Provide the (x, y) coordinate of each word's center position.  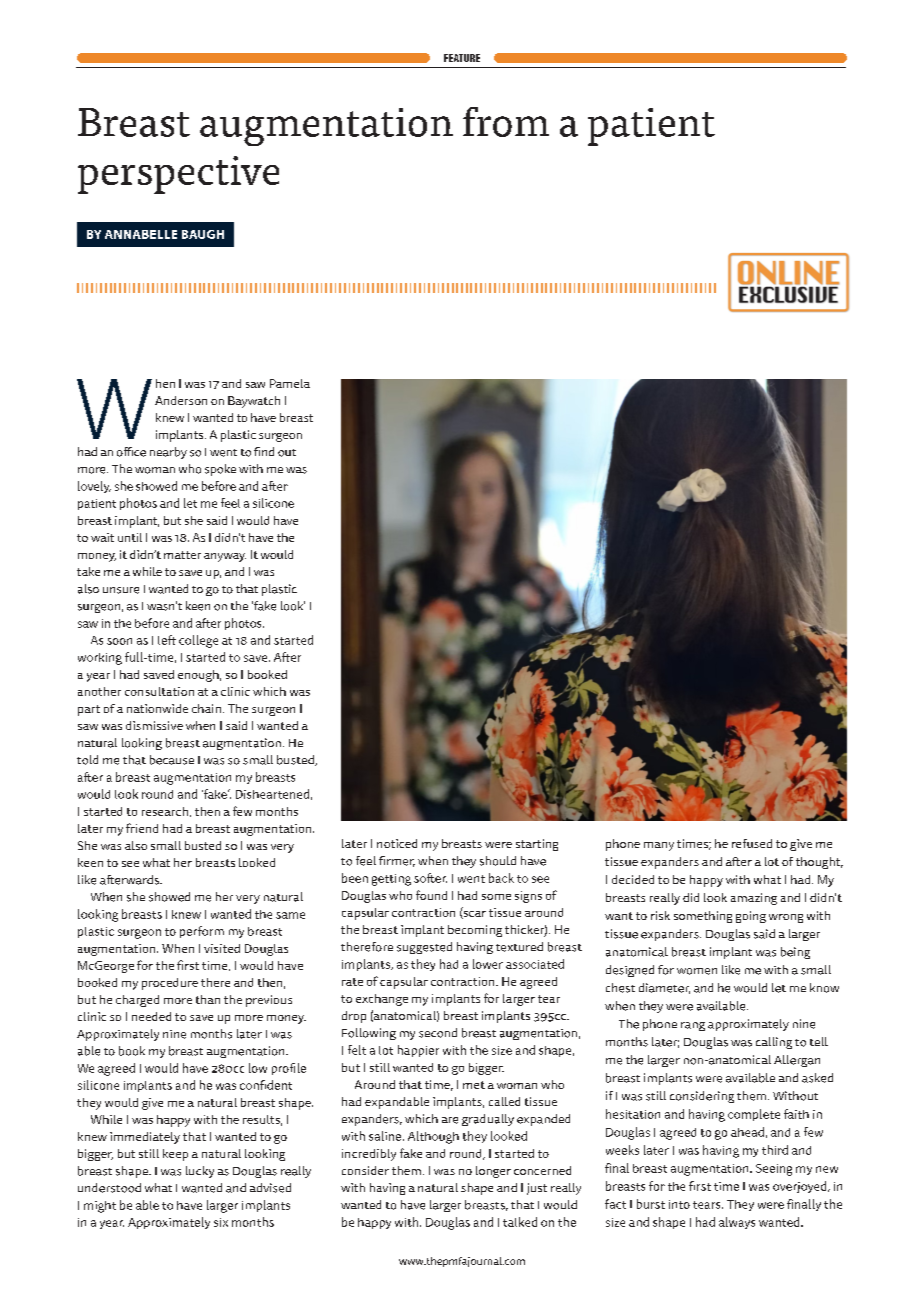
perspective (178, 175)
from (506, 122)
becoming (475, 931)
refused (752, 843)
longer (493, 1172)
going (751, 917)
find (264, 451)
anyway (225, 557)
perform (202, 932)
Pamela (290, 383)
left (167, 640)
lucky (200, 1172)
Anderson (181, 400)
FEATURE (462, 58)
